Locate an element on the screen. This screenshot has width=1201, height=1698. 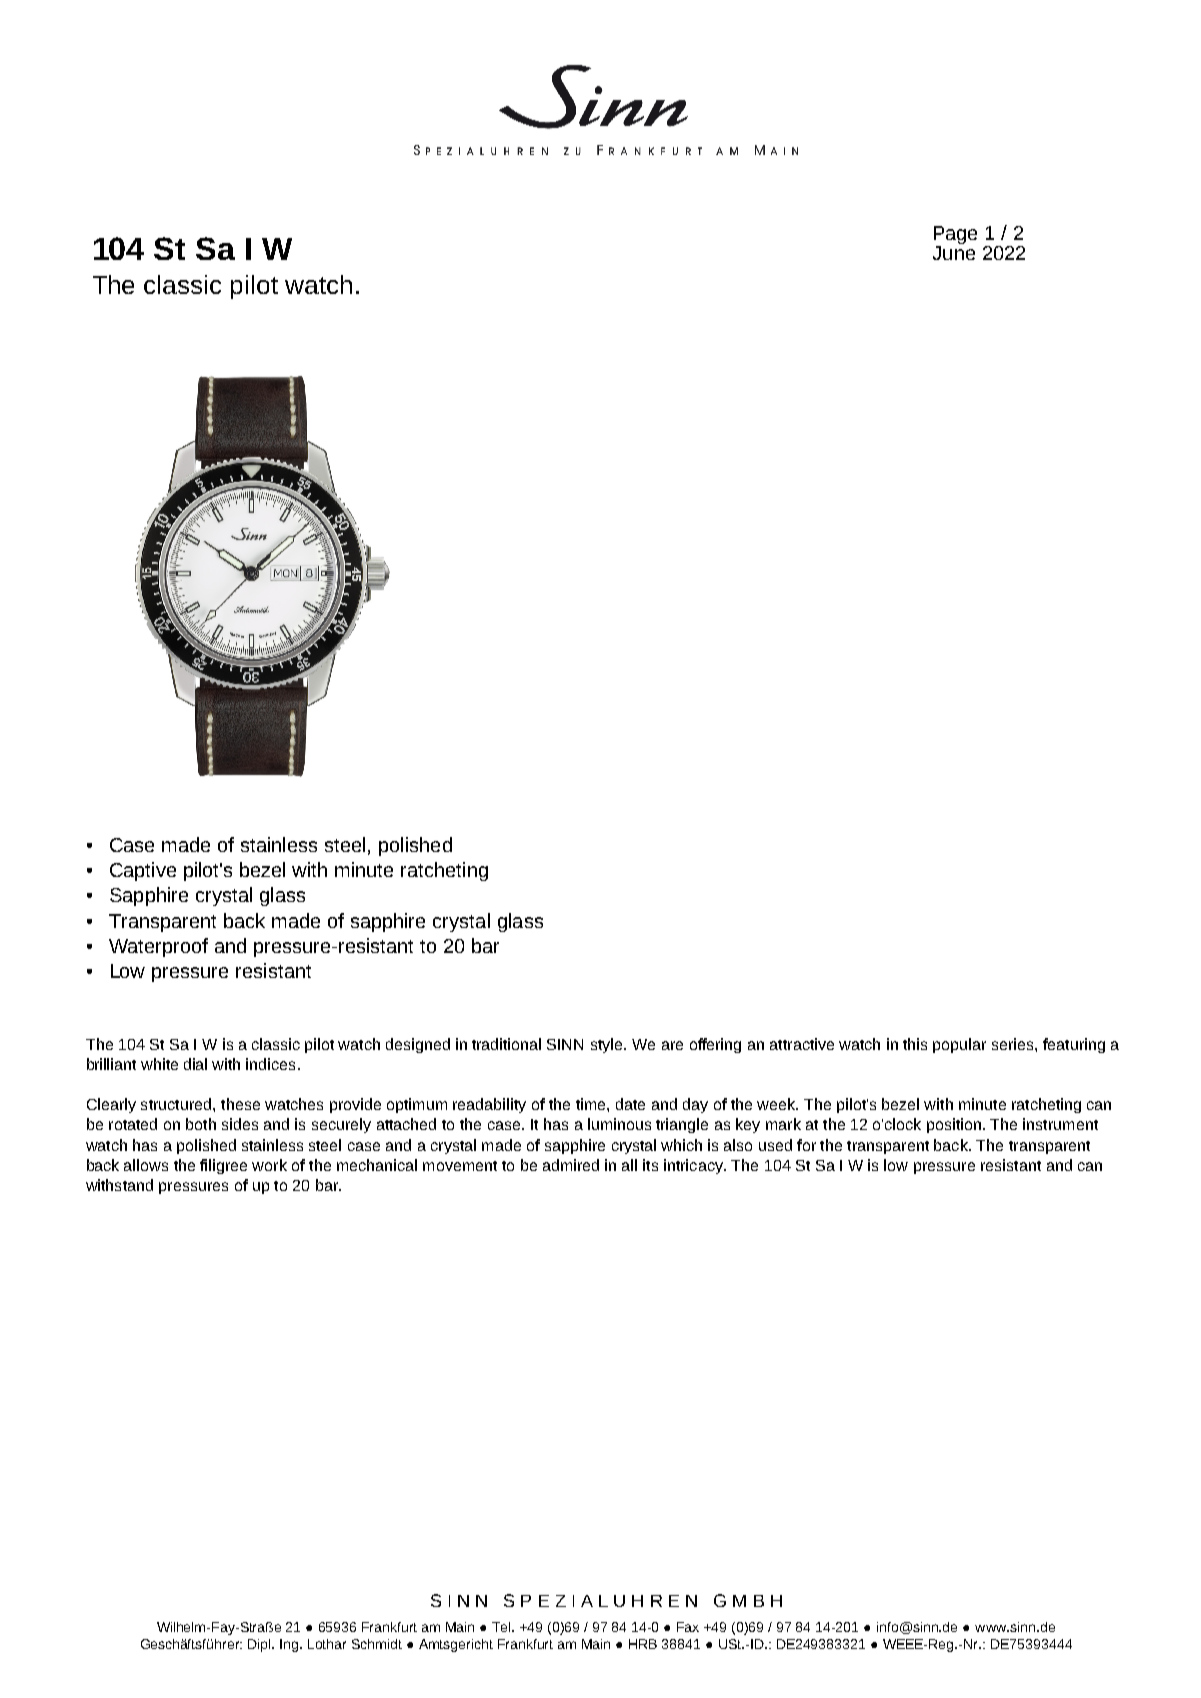
Dipl is located at coordinates (261, 1645).
